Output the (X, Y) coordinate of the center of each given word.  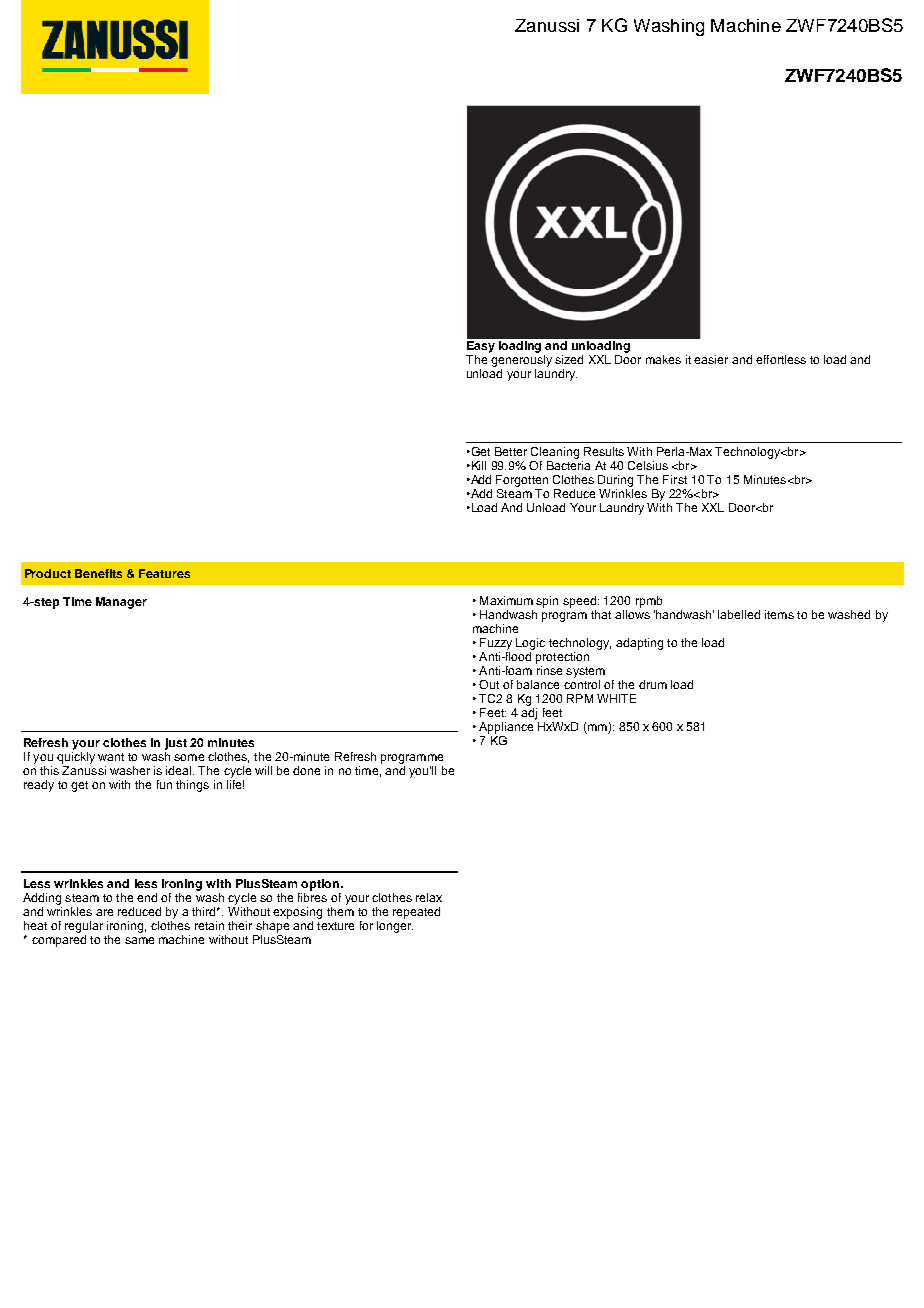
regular (84, 927)
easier (711, 359)
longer (395, 925)
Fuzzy (496, 644)
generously (521, 362)
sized (569, 359)
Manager (121, 603)
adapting (639, 644)
